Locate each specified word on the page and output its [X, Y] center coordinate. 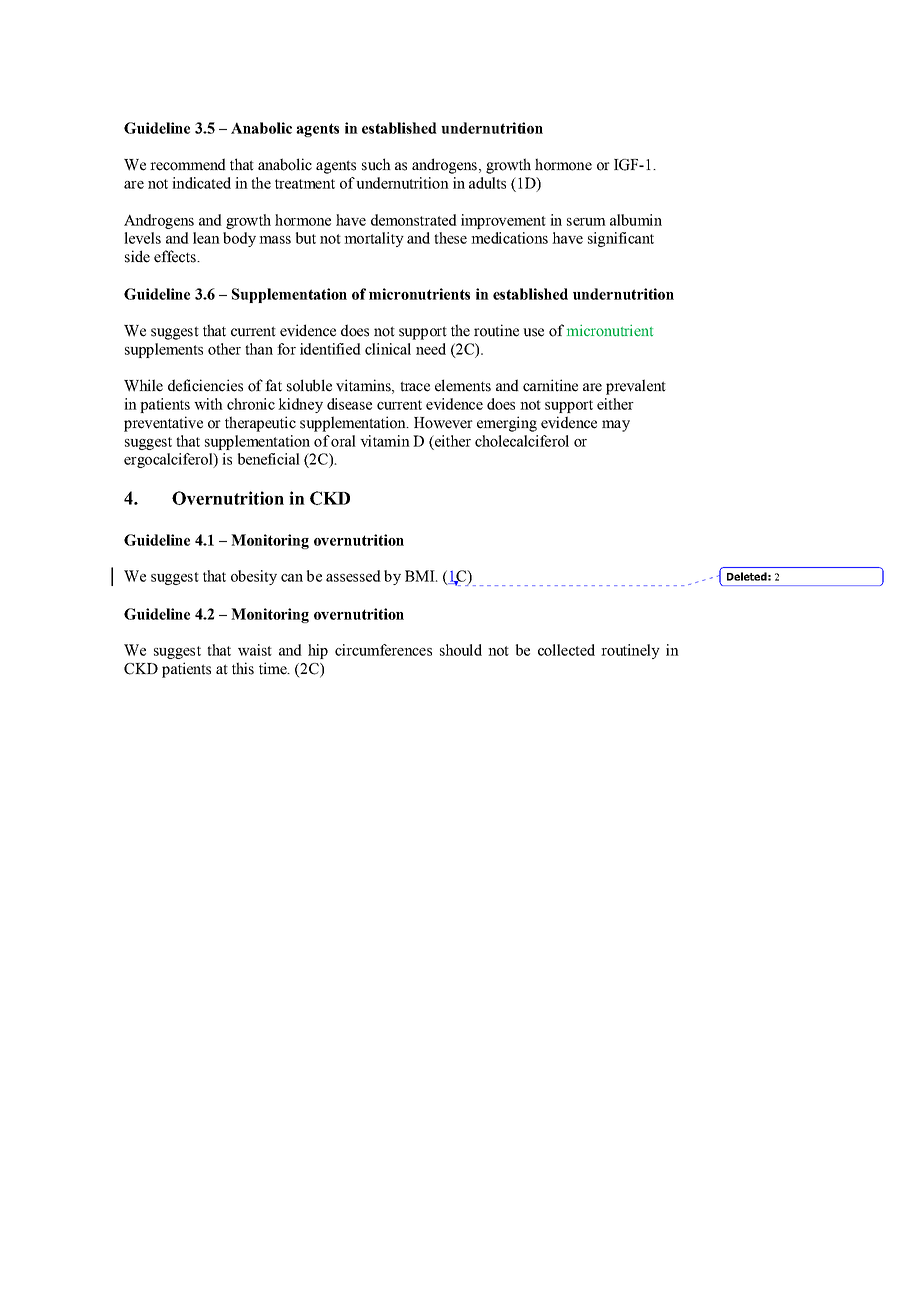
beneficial [269, 459]
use [533, 332]
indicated [201, 183]
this [243, 668]
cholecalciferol [522, 441]
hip [318, 651]
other [224, 349]
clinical [388, 349]
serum [586, 222]
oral [343, 441]
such [376, 164]
